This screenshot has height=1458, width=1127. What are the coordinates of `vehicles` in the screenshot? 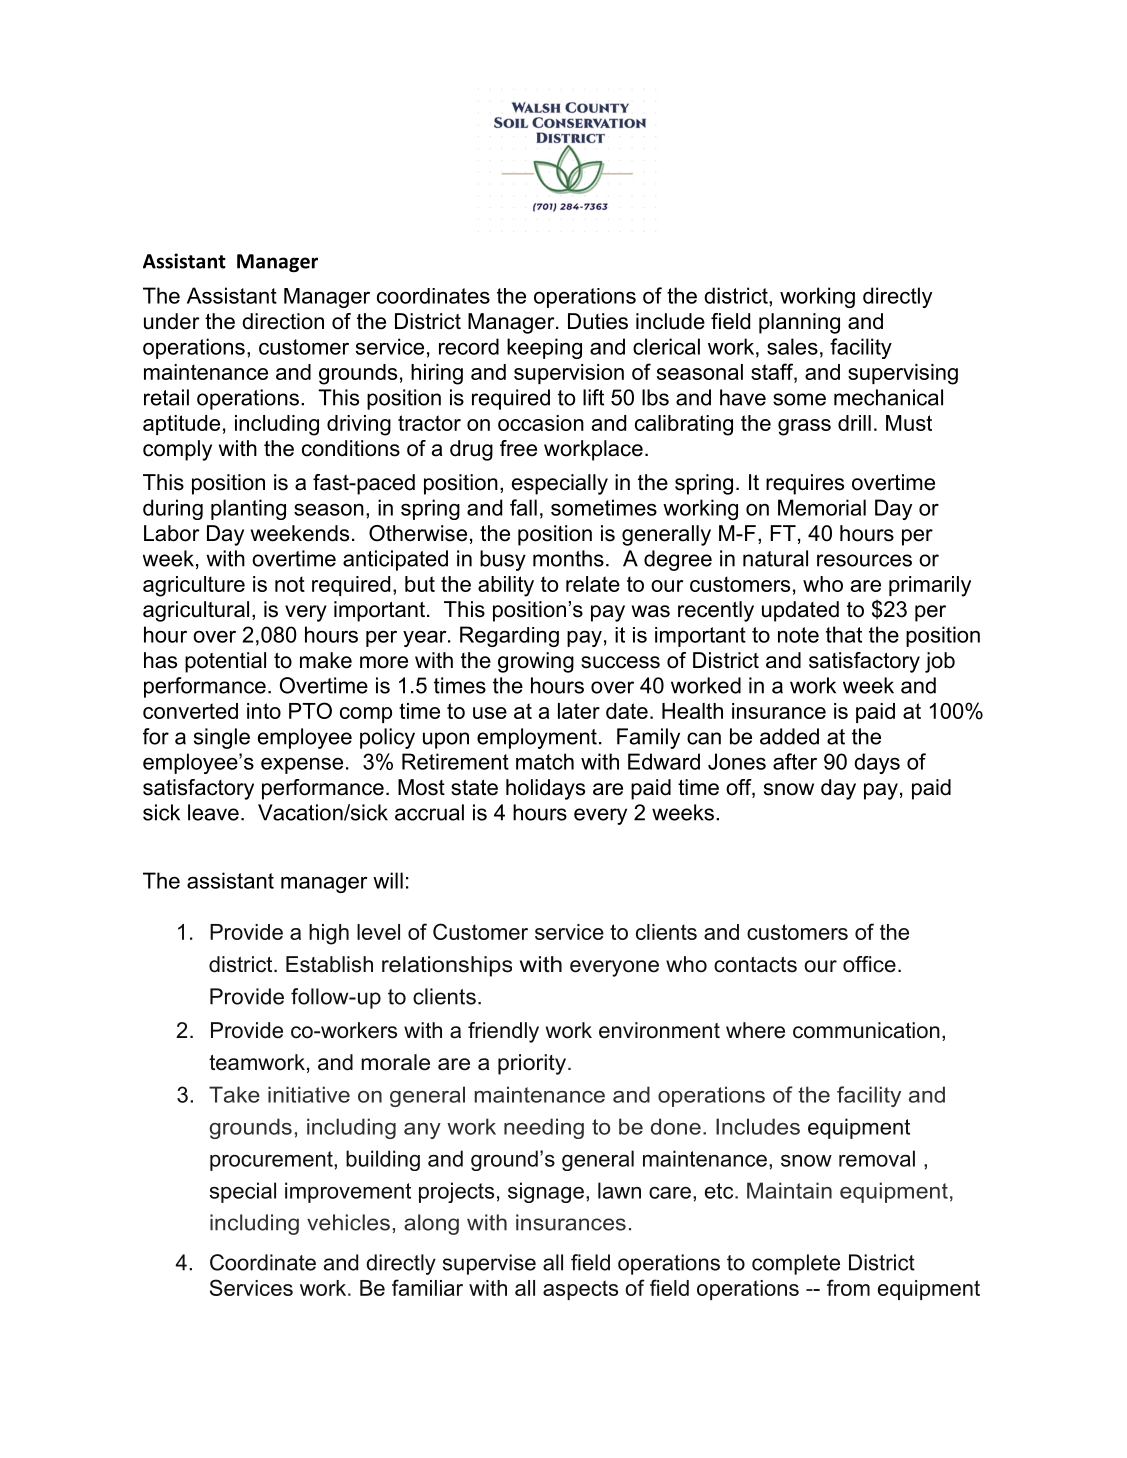 It's located at (348, 1222).
